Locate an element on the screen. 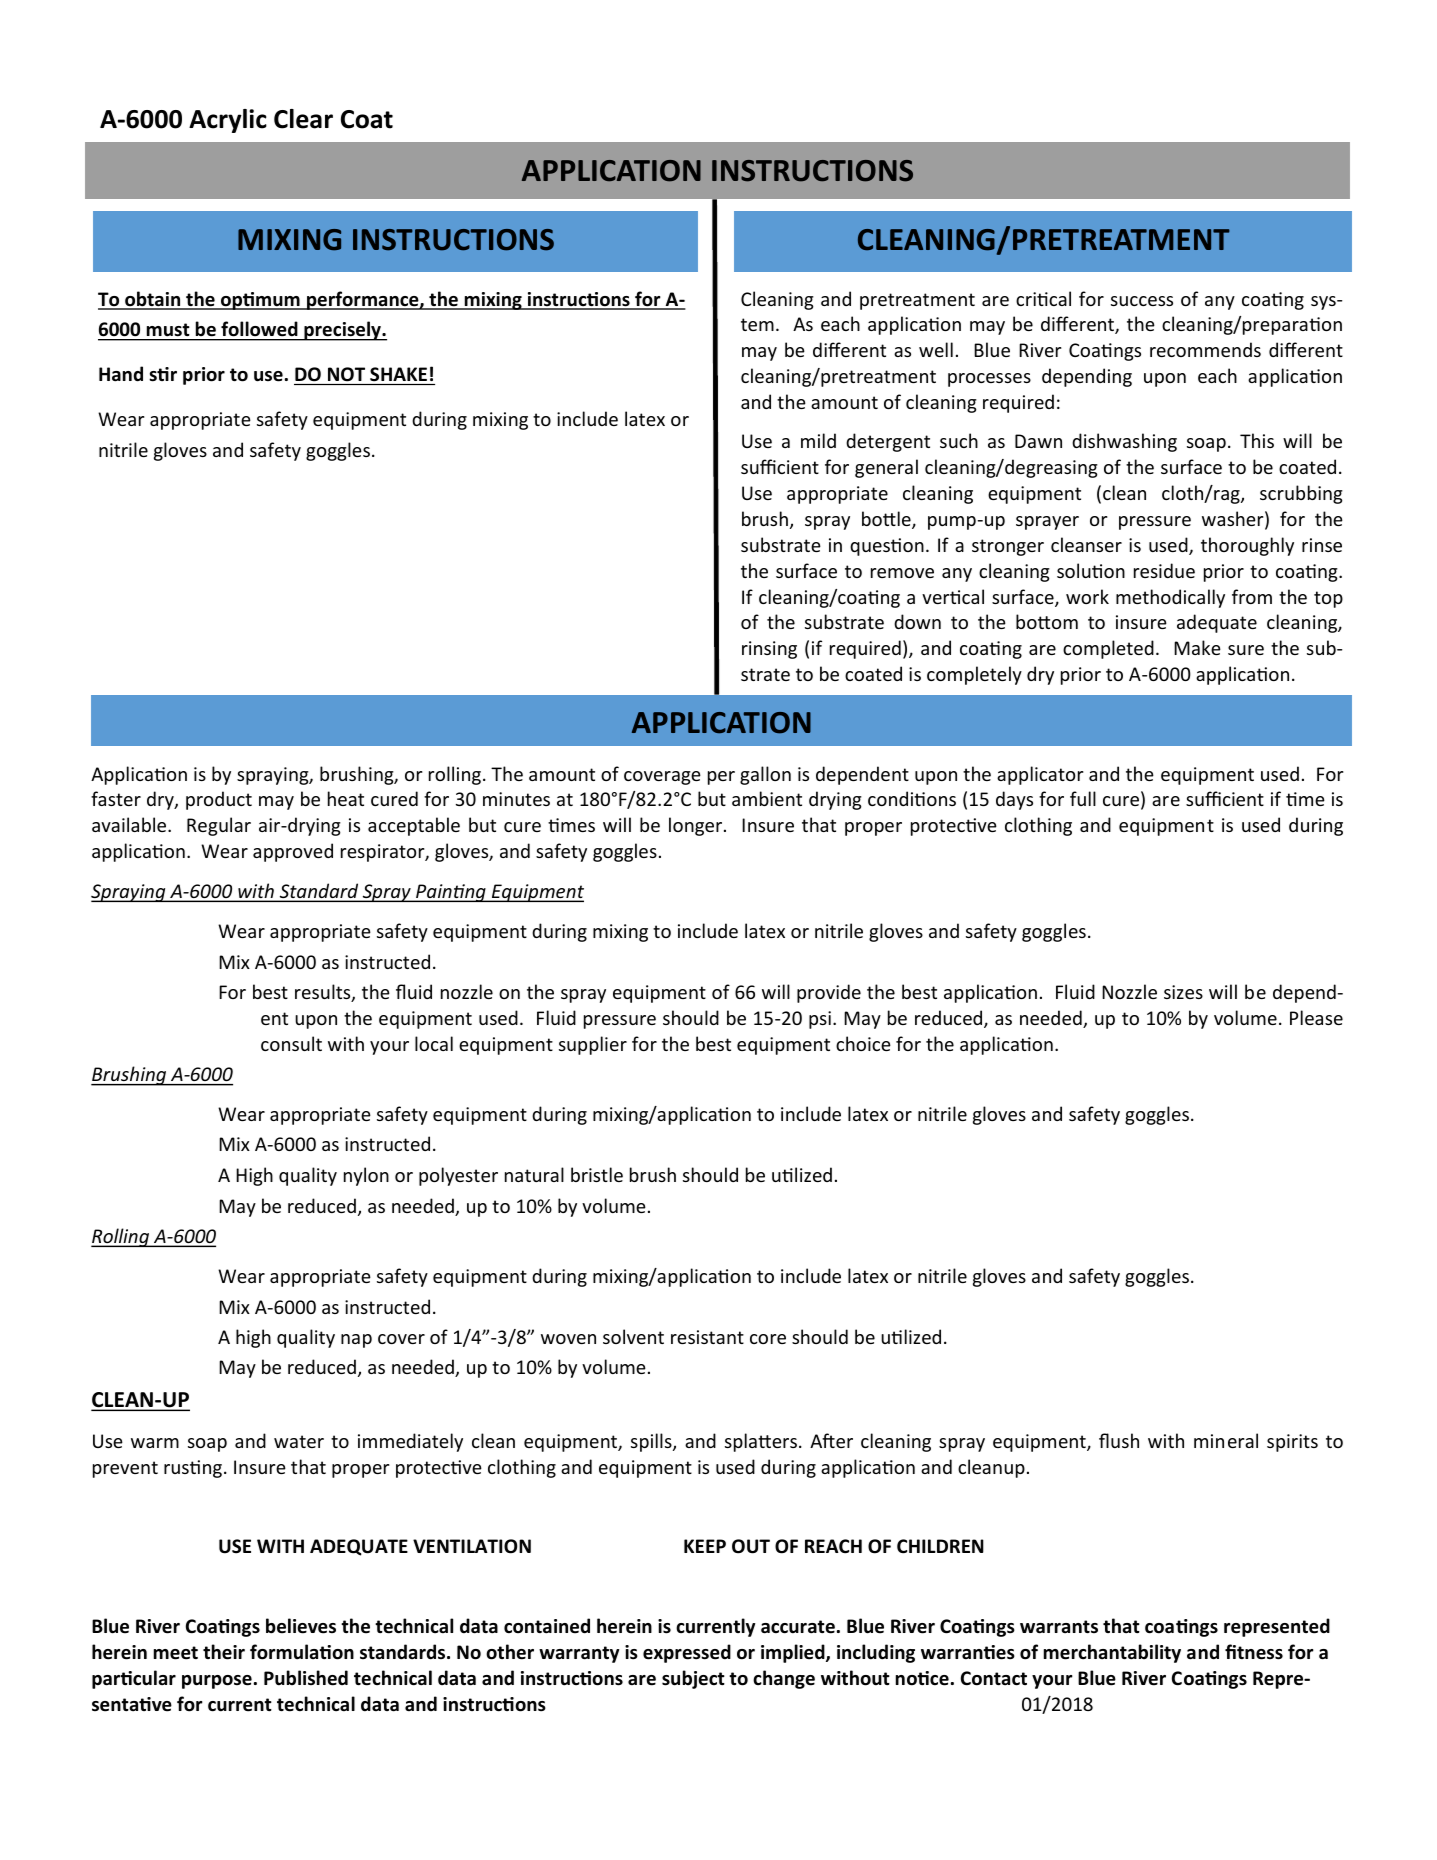 Image resolution: width=1437 pixels, height=1860 pixels. well is located at coordinates (936, 349).
